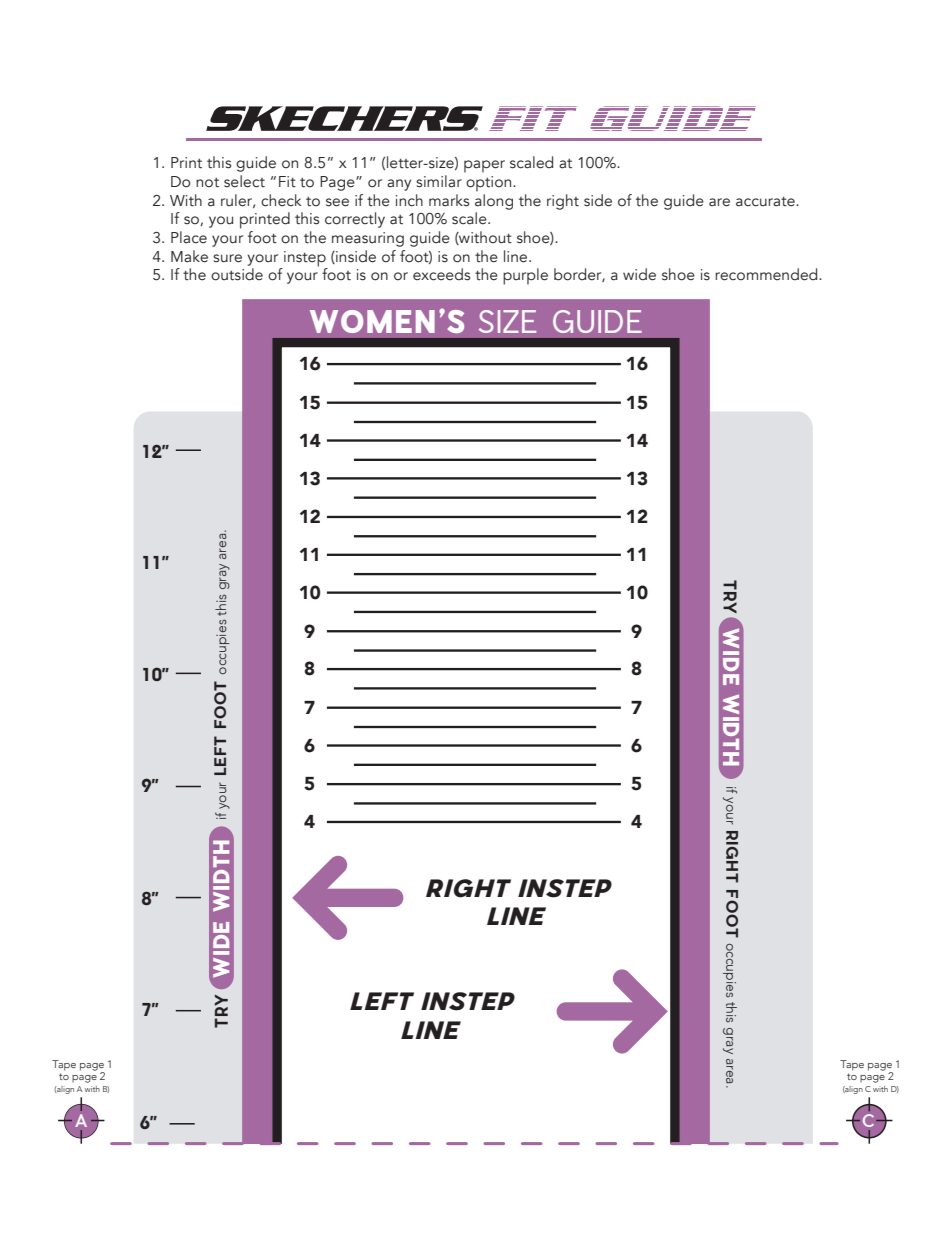 This page has height=1233, width=952. Describe the element at coordinates (766, 202) in the page. I see `accurate` at that location.
